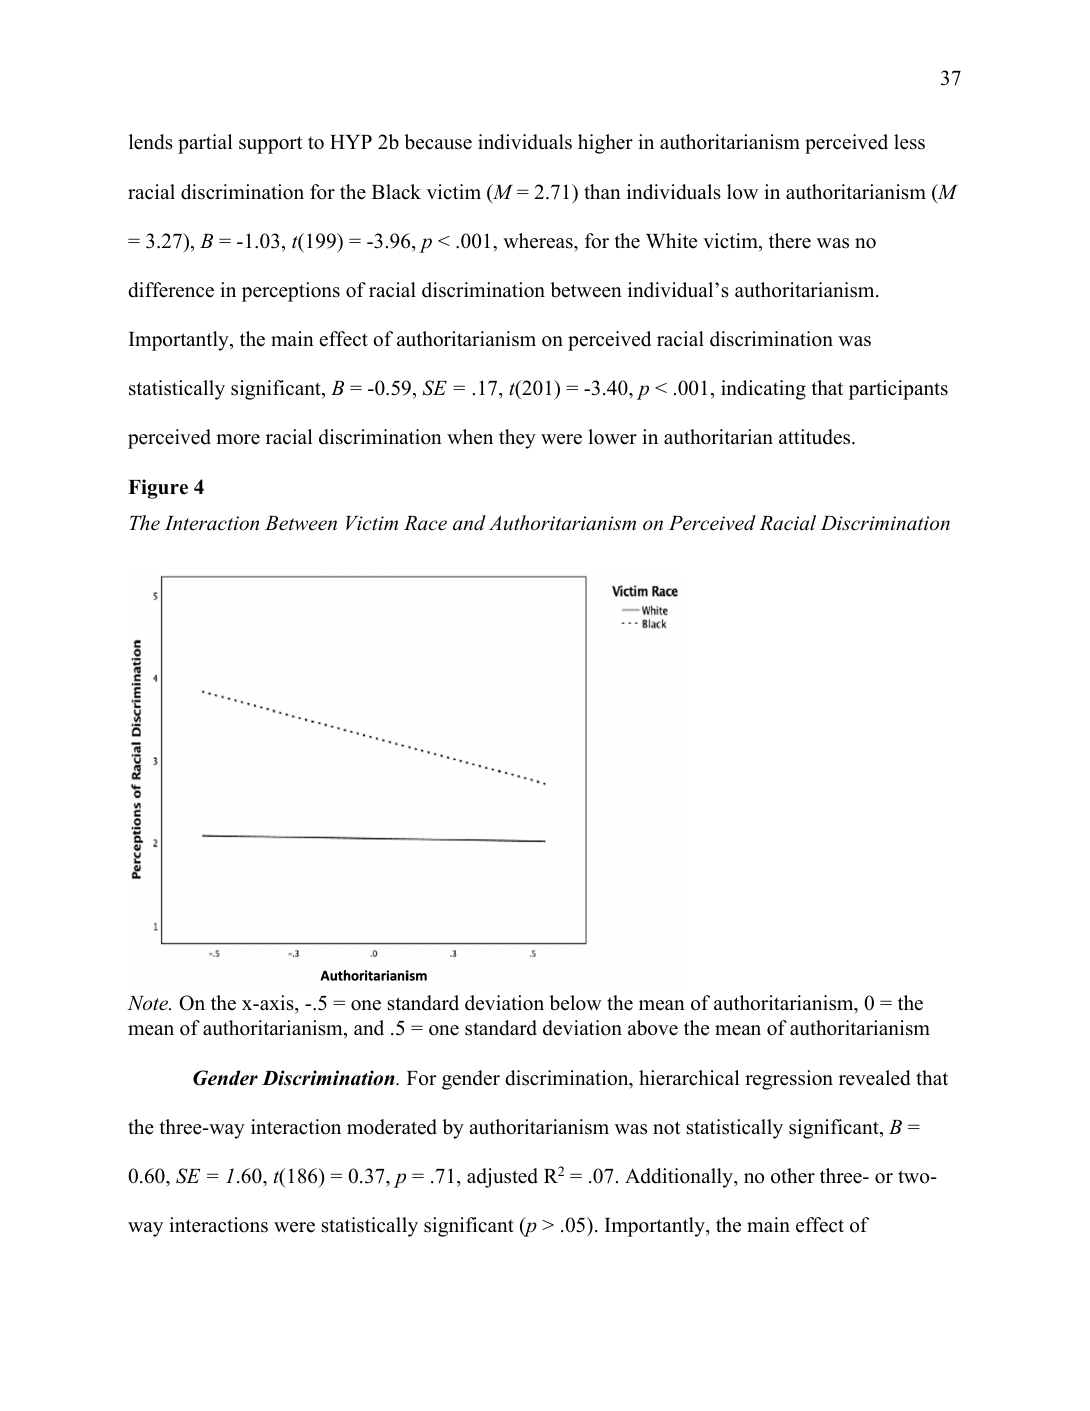 The image size is (1090, 1411). Describe the element at coordinates (602, 191) in the screenshot. I see `than` at that location.
